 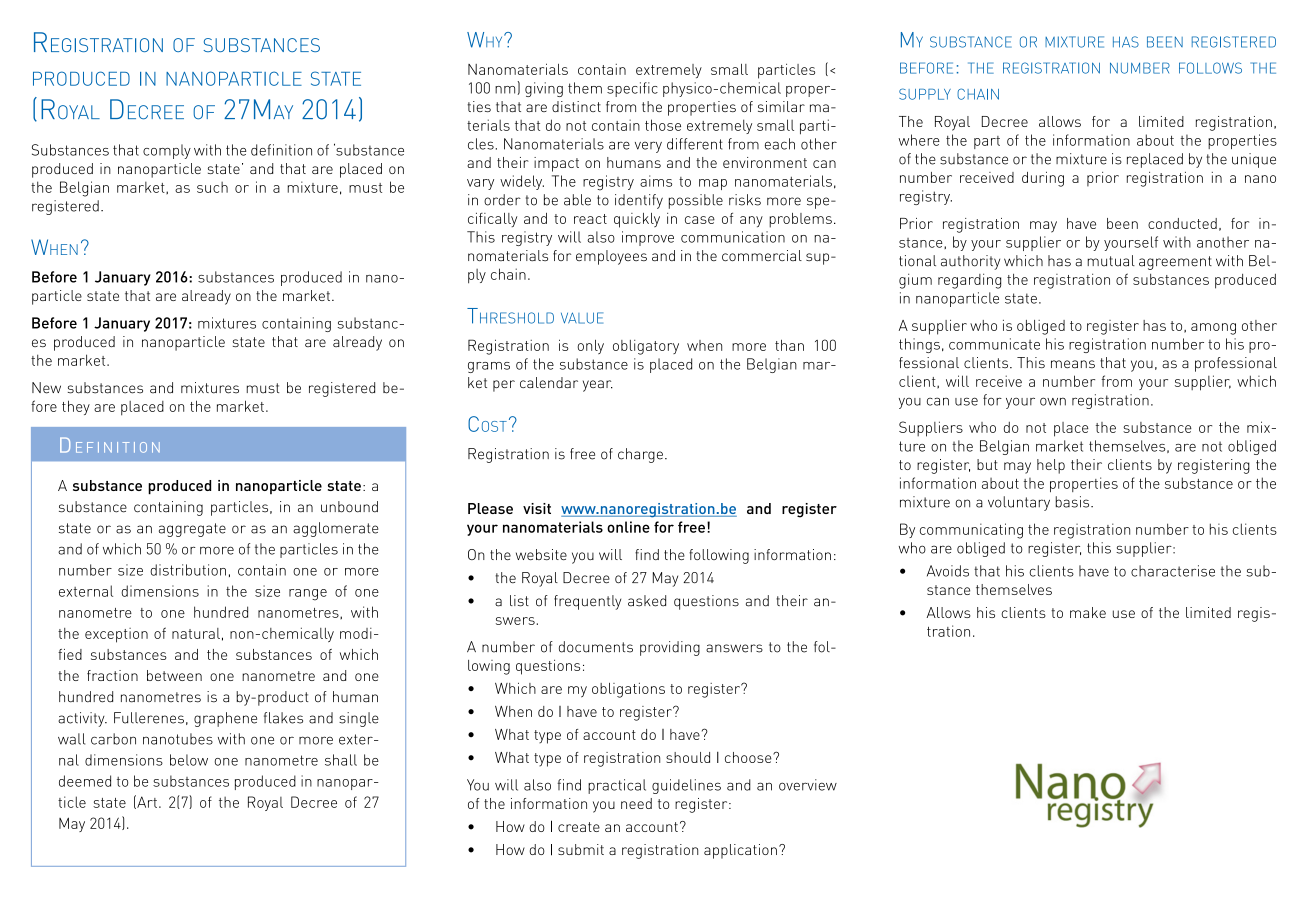 I want to click on deemed, so click(x=85, y=781).
